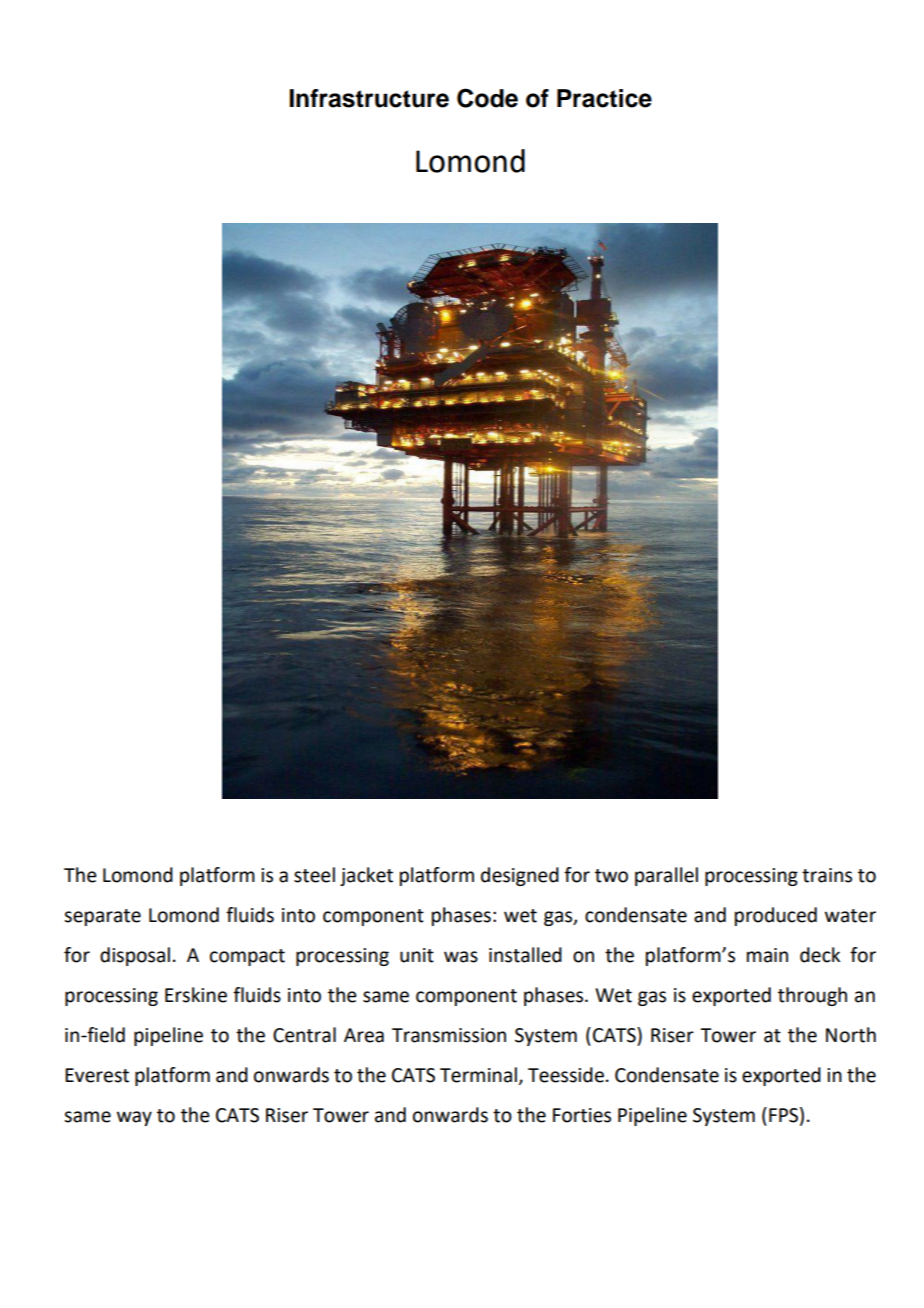  I want to click on way, so click(134, 1118).
